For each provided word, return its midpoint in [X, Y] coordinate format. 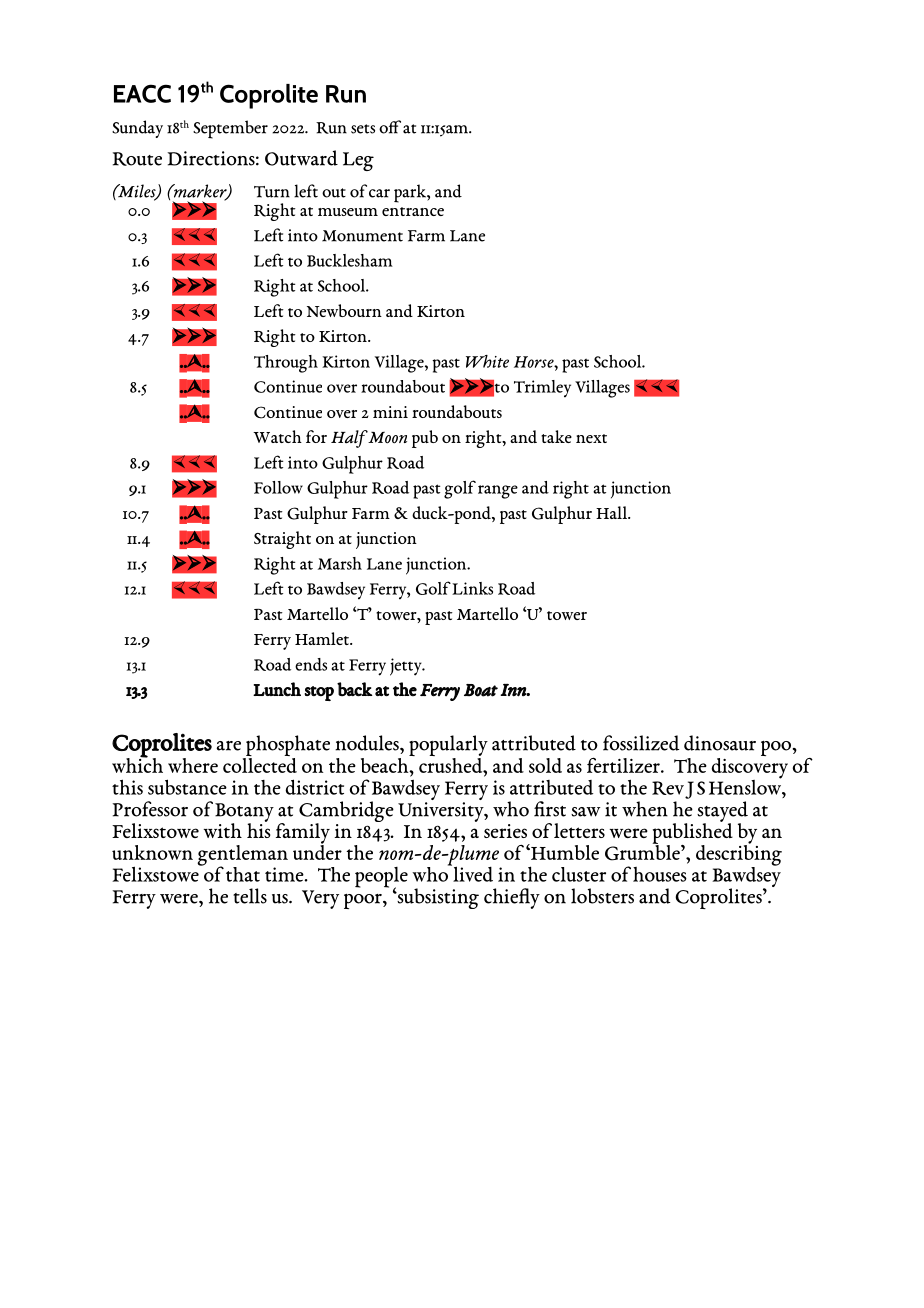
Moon [387, 438]
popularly [448, 747]
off [390, 127]
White [487, 361]
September [230, 129]
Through [286, 364]
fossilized [641, 743]
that [243, 874]
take [556, 436]
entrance [413, 211]
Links [472, 588]
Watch [277, 436]
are [228, 746]
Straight [282, 540]
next [591, 438]
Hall [612, 512]
